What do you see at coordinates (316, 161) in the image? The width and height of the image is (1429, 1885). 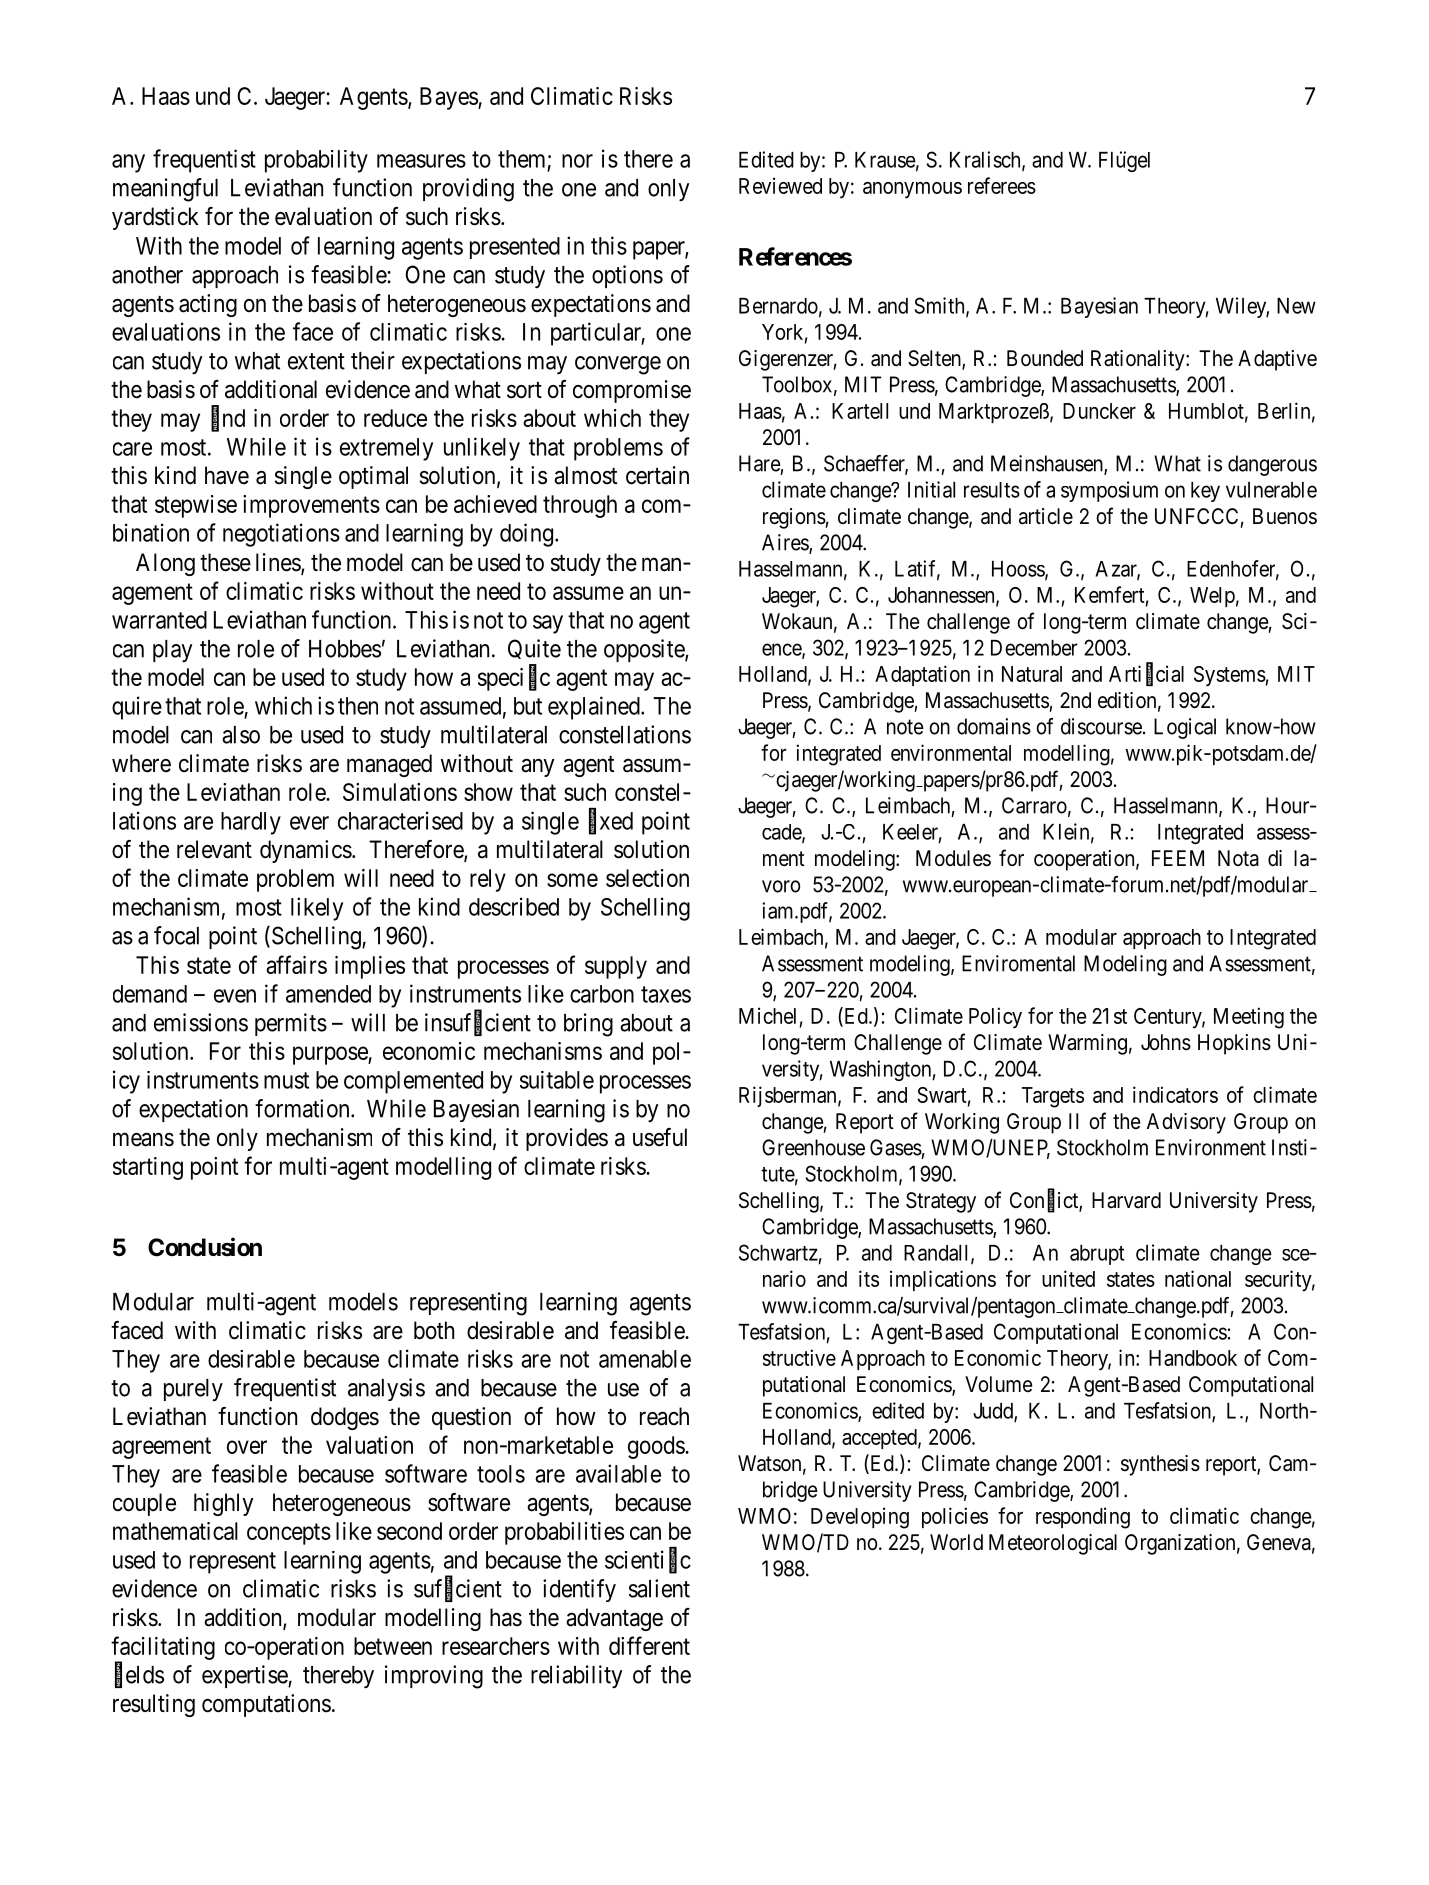 I see `probability` at bounding box center [316, 161].
